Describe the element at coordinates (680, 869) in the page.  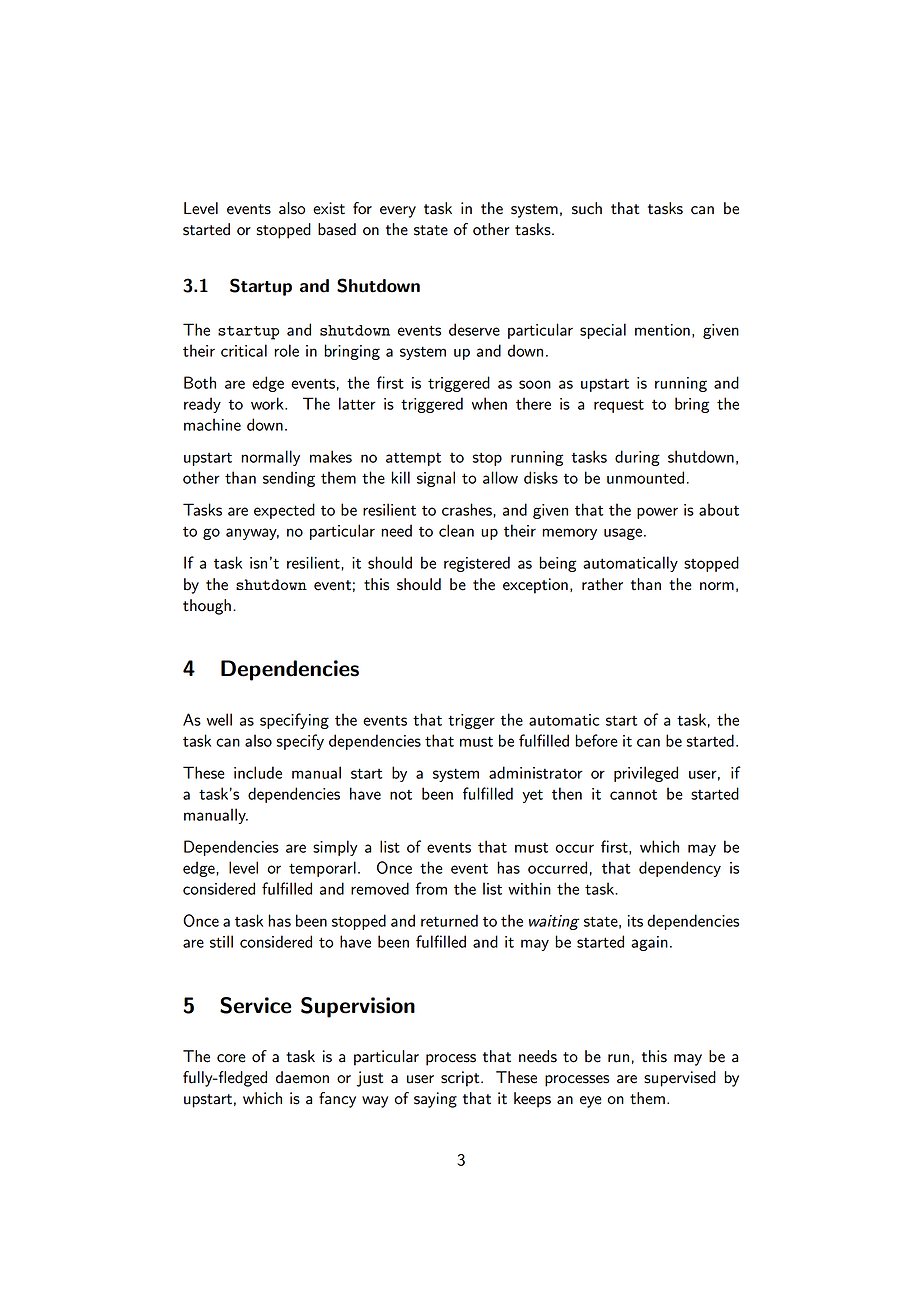
I see `dependency` at that location.
